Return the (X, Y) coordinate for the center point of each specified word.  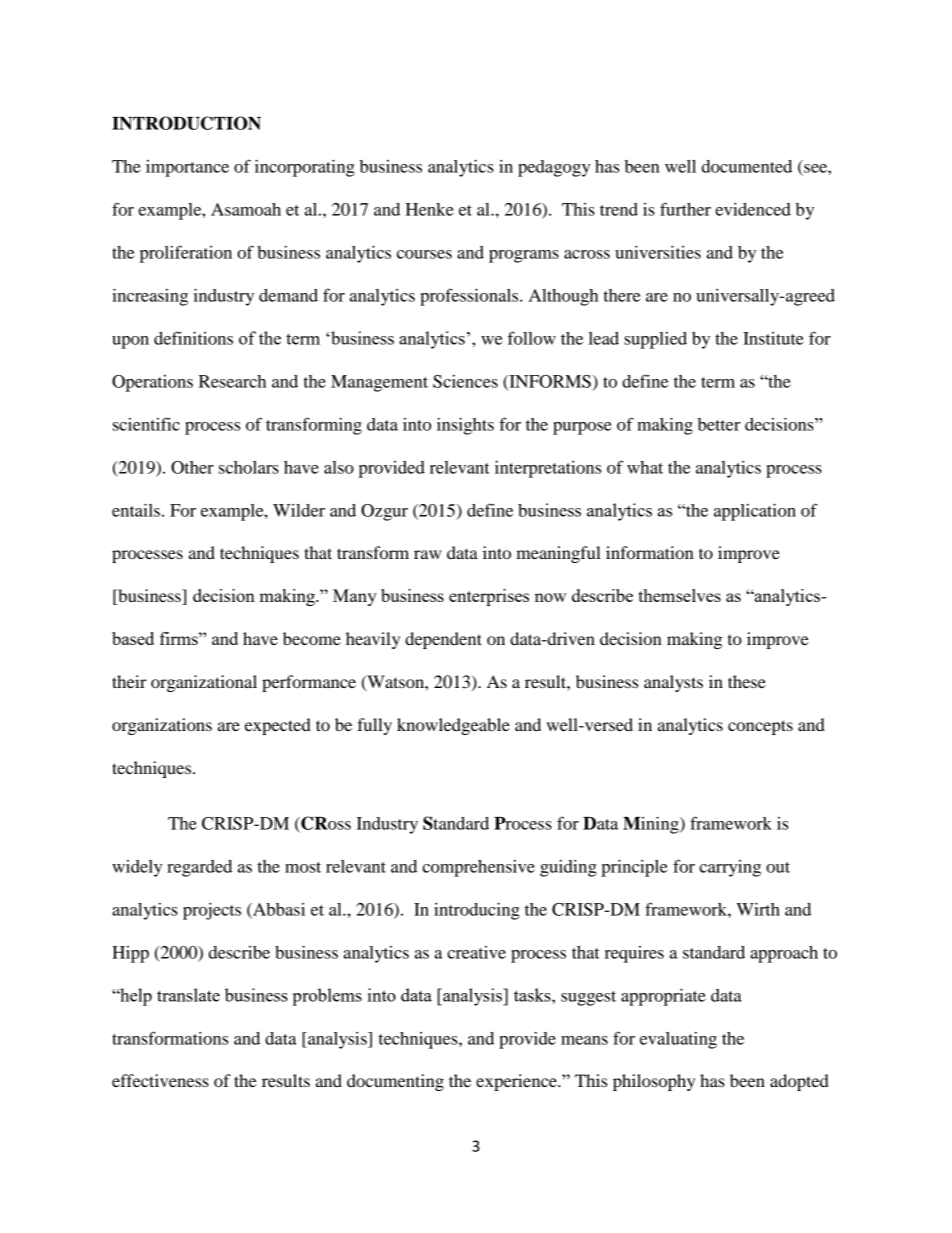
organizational (204, 683)
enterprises (489, 597)
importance (187, 168)
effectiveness (160, 1080)
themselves (679, 595)
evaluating (678, 1040)
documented (747, 166)
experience (517, 1082)
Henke (429, 209)
